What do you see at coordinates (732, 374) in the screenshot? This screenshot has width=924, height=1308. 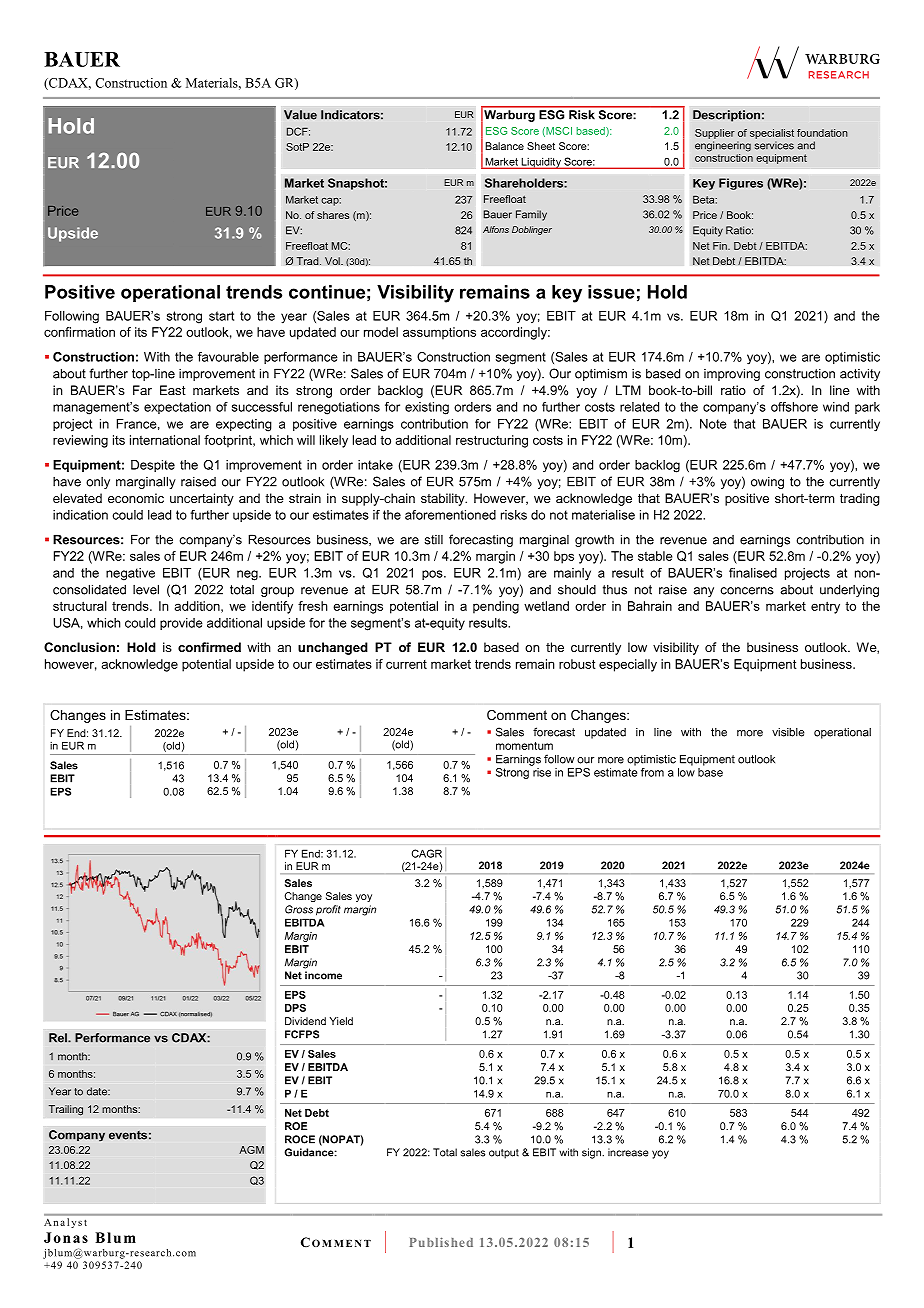 I see `improving` at bounding box center [732, 374].
